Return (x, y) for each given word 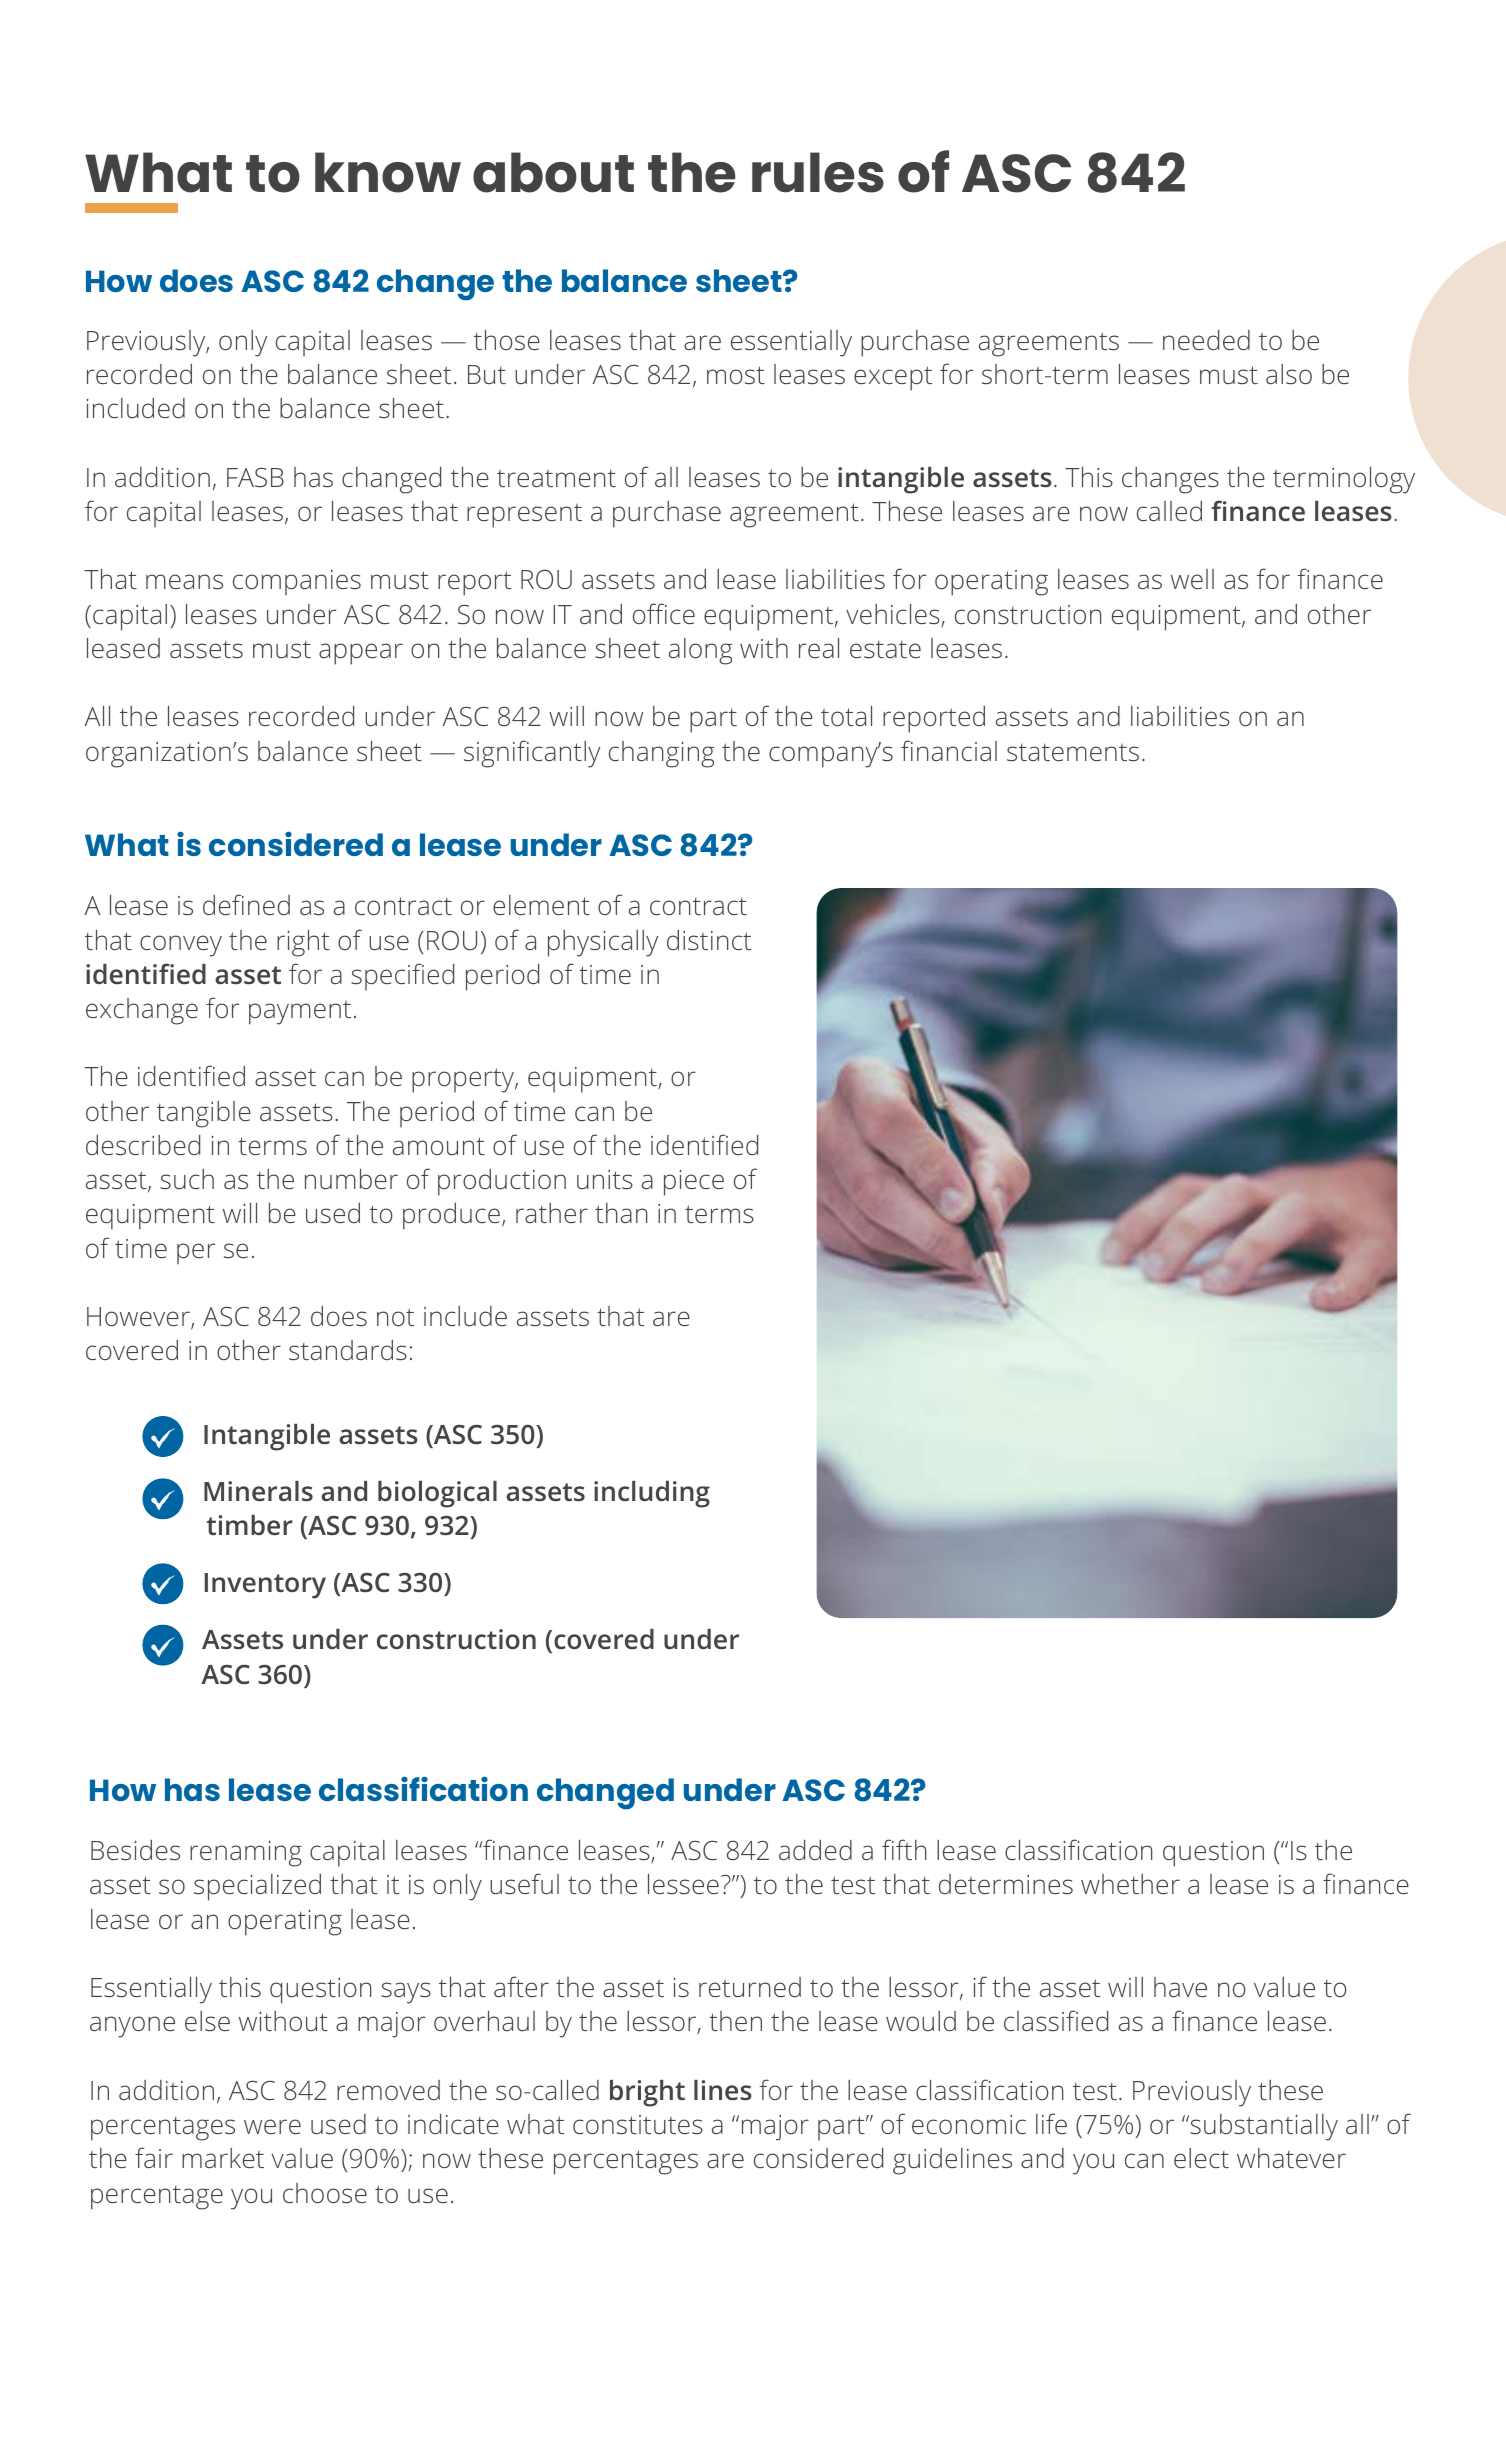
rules (818, 172)
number (351, 1179)
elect (1201, 2158)
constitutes (638, 2124)
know (388, 172)
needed (1206, 340)
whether (1130, 1884)
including (652, 1494)
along (701, 651)
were (272, 2126)
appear (361, 654)
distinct (709, 940)
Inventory (265, 1586)
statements (1073, 752)
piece (694, 1183)
